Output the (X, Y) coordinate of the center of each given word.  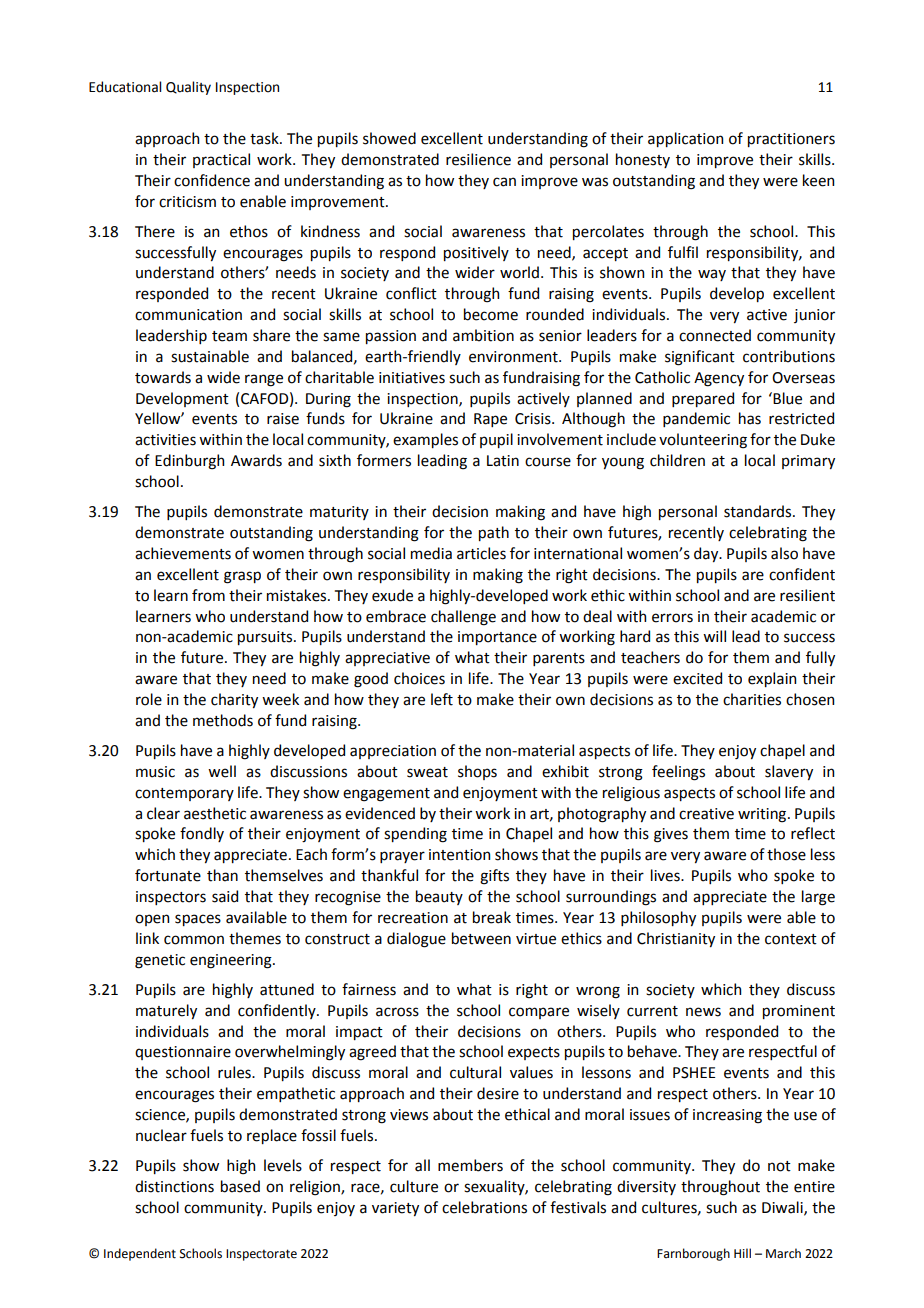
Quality (188, 88)
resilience (478, 159)
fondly (202, 834)
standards (759, 511)
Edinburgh (189, 462)
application (685, 139)
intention (459, 855)
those (786, 854)
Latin (503, 461)
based (240, 1186)
